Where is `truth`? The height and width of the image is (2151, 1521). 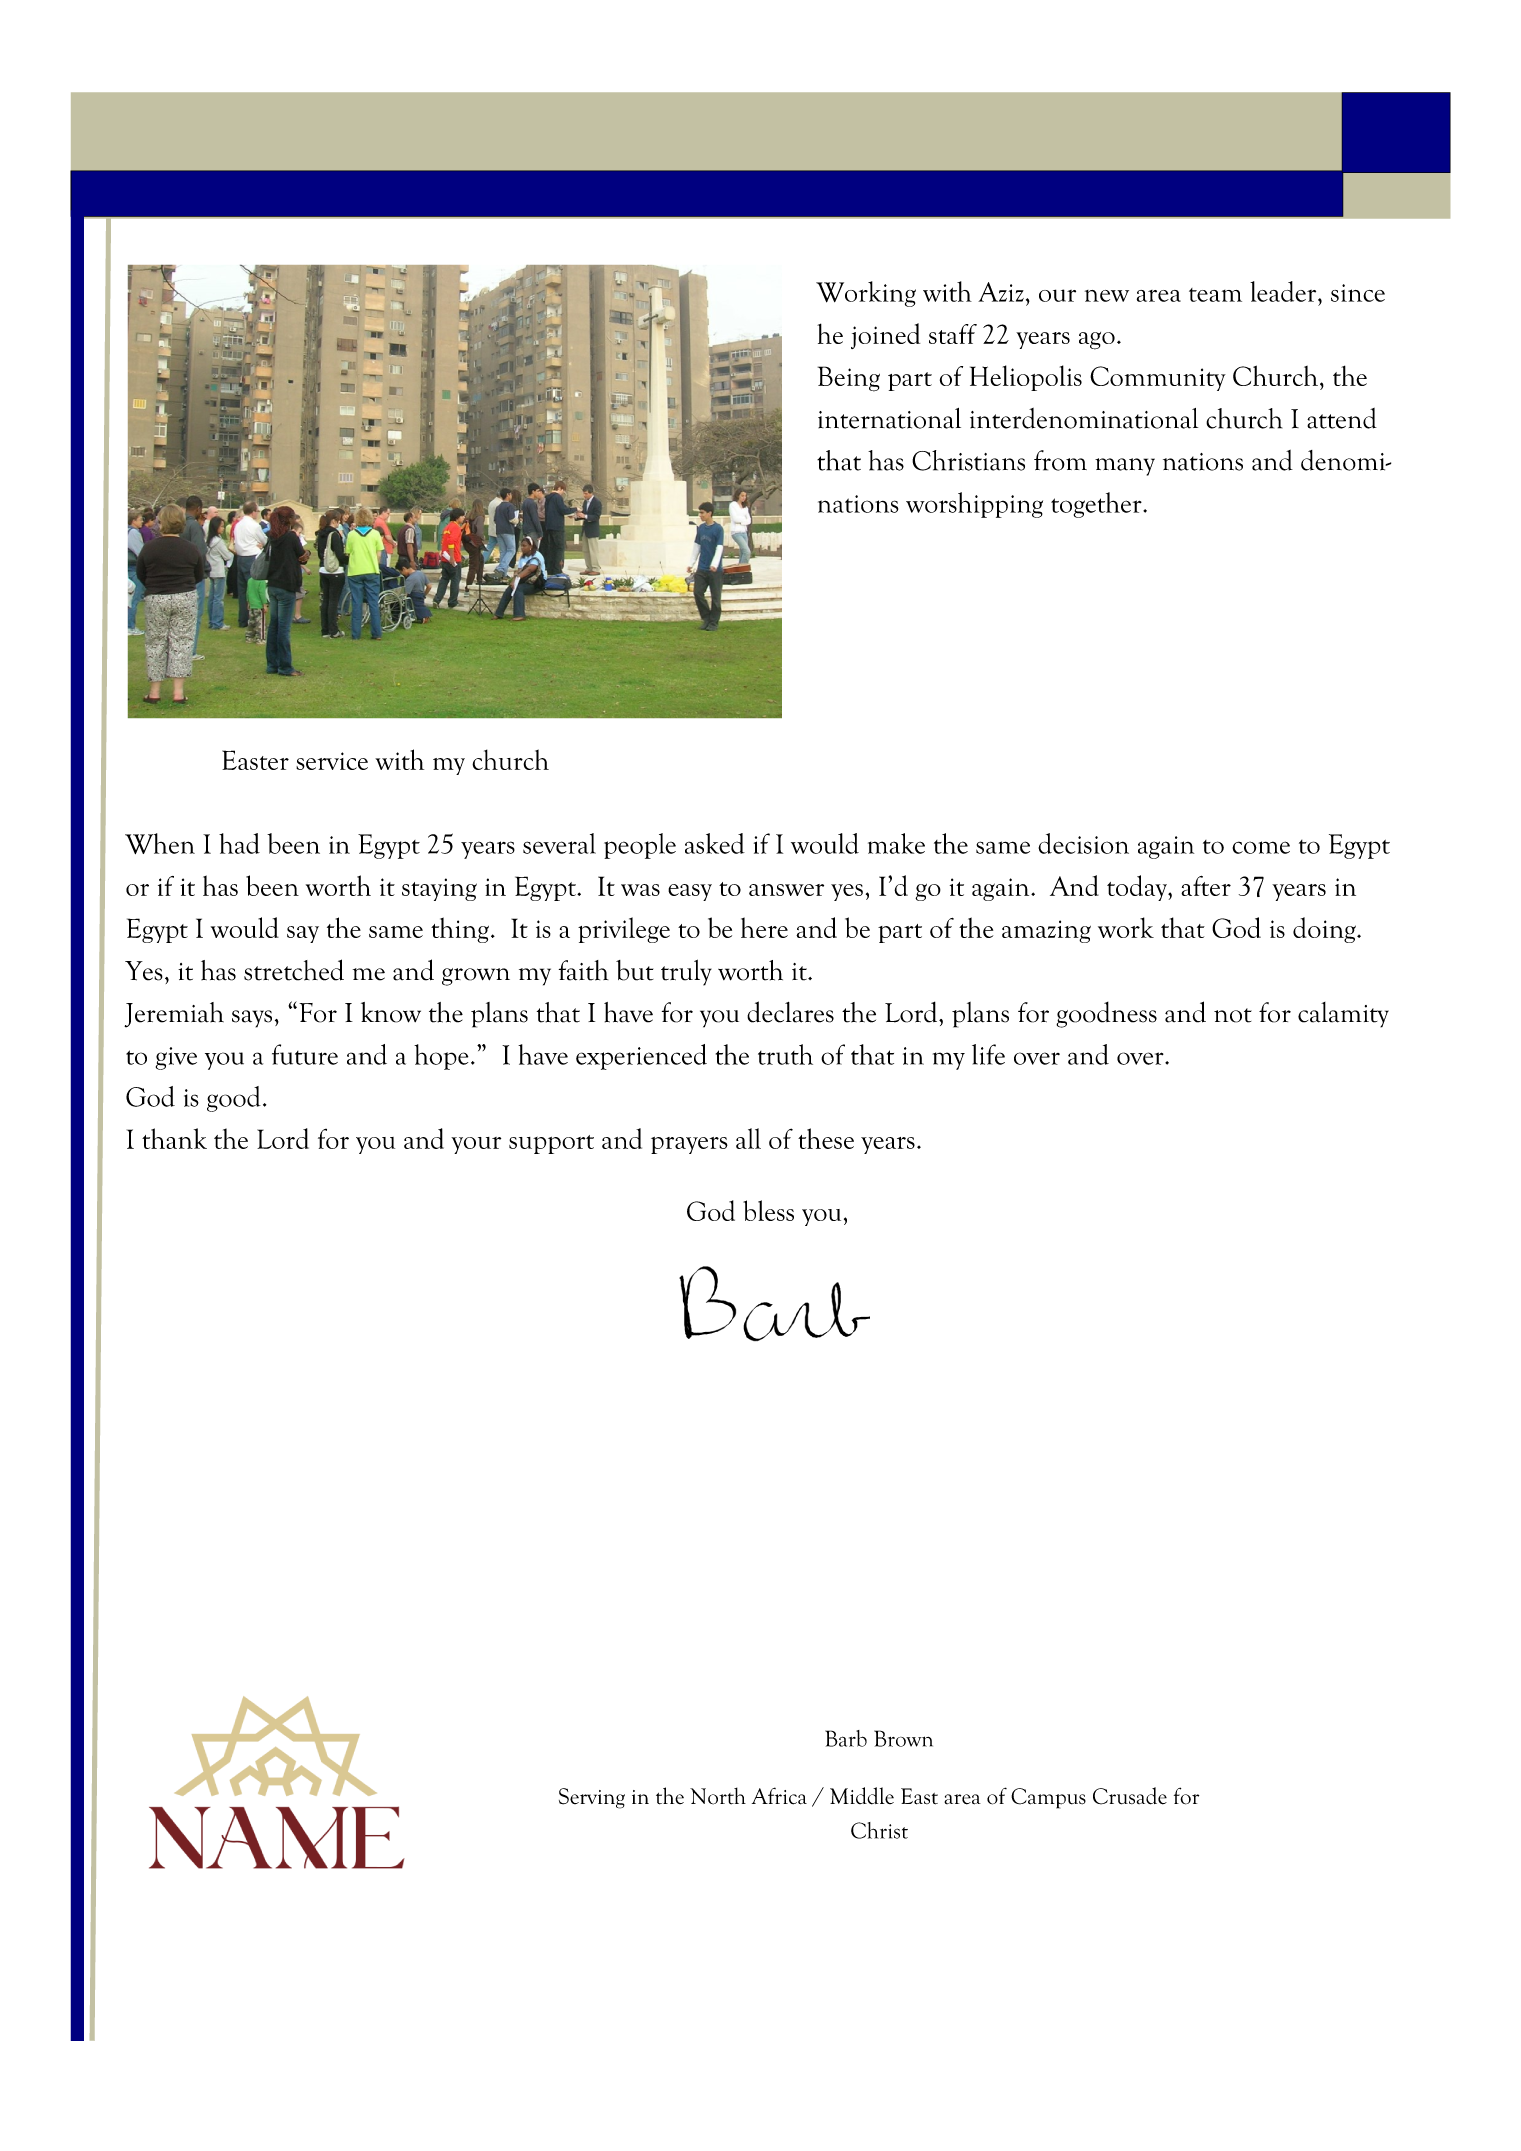 truth is located at coordinates (785, 1054).
